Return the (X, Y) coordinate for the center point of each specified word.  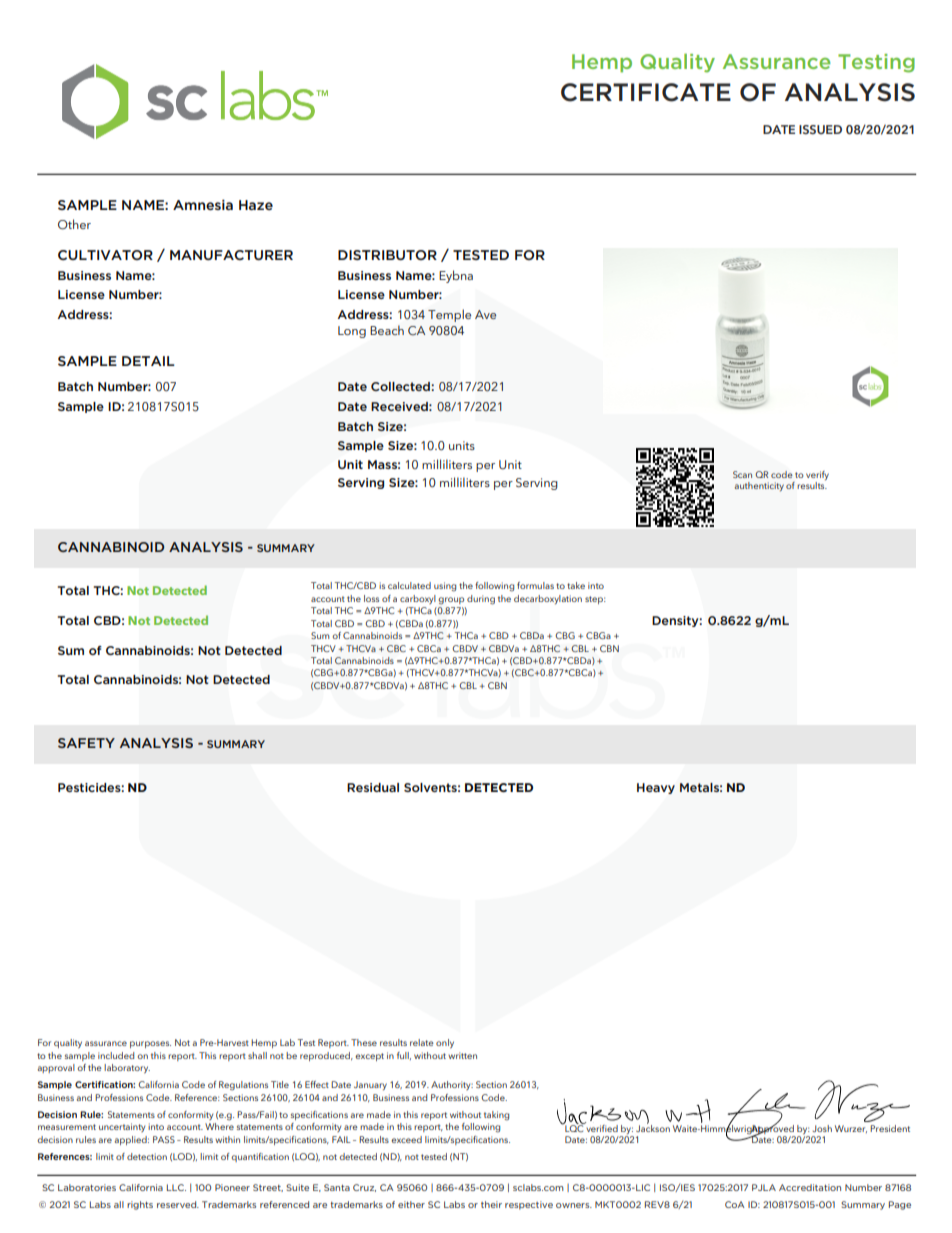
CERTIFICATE (646, 92)
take (576, 585)
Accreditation (810, 1187)
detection (147, 1156)
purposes (150, 1044)
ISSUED (820, 129)
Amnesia (203, 205)
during (481, 600)
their (491, 1204)
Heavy (656, 788)
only (445, 1043)
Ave (485, 314)
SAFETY (86, 743)
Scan (742, 474)
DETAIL (148, 361)
